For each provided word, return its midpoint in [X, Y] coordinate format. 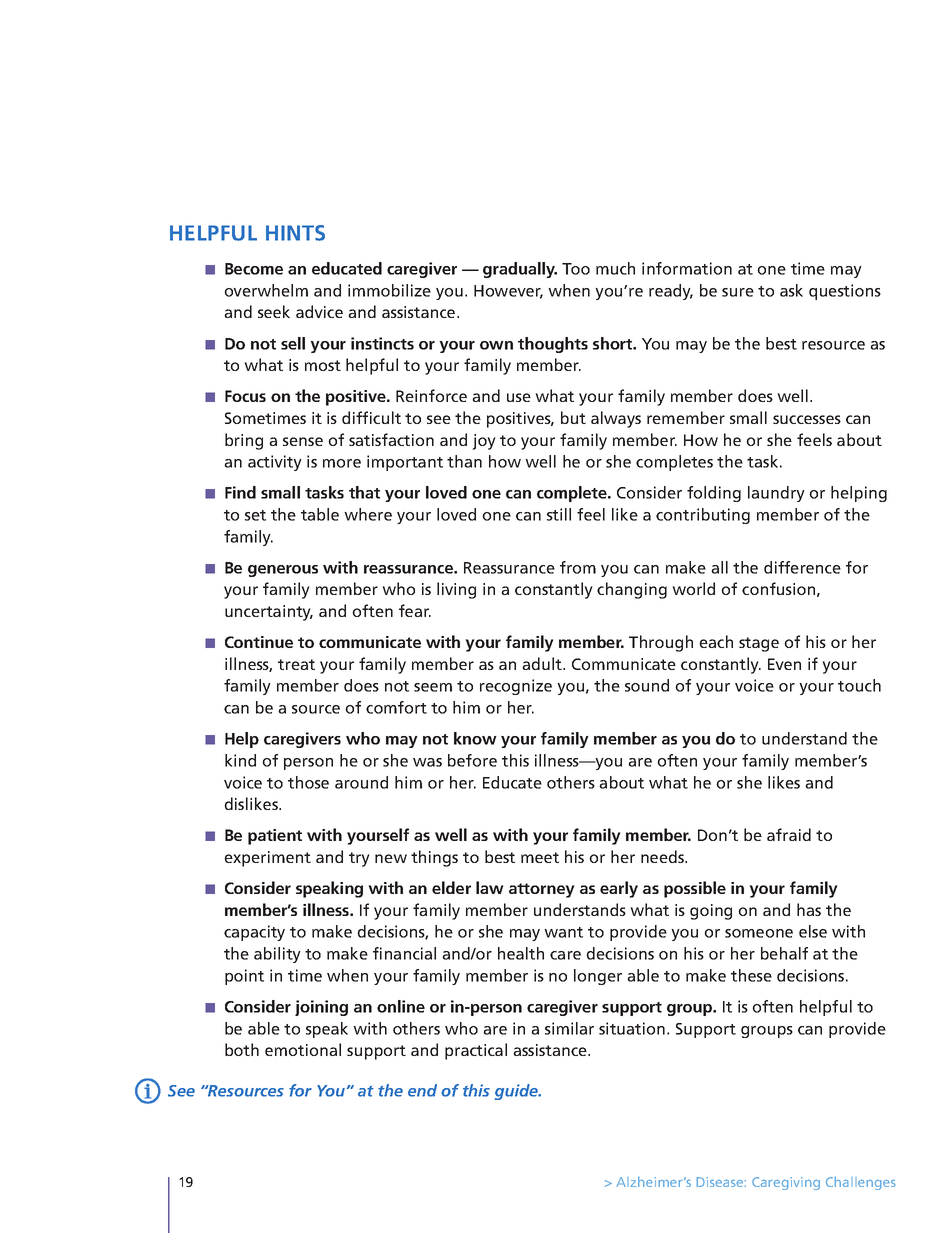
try [359, 859]
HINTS [295, 233]
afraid [789, 834]
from [578, 567]
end [422, 1090]
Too [576, 269]
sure [738, 292]
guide [517, 1092]
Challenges [860, 1183]
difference [802, 567]
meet [540, 857]
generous [283, 571]
